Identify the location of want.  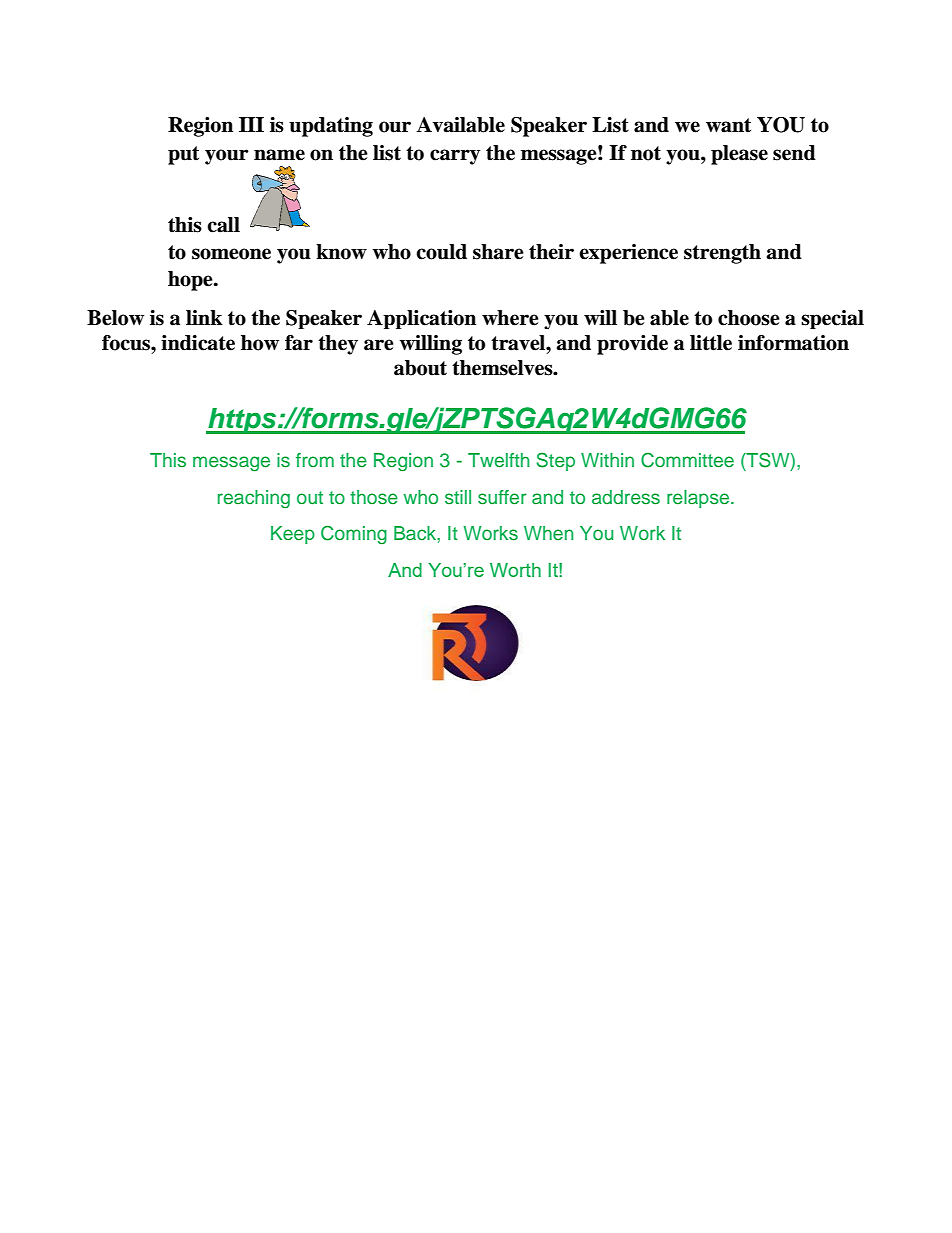
(728, 125).
